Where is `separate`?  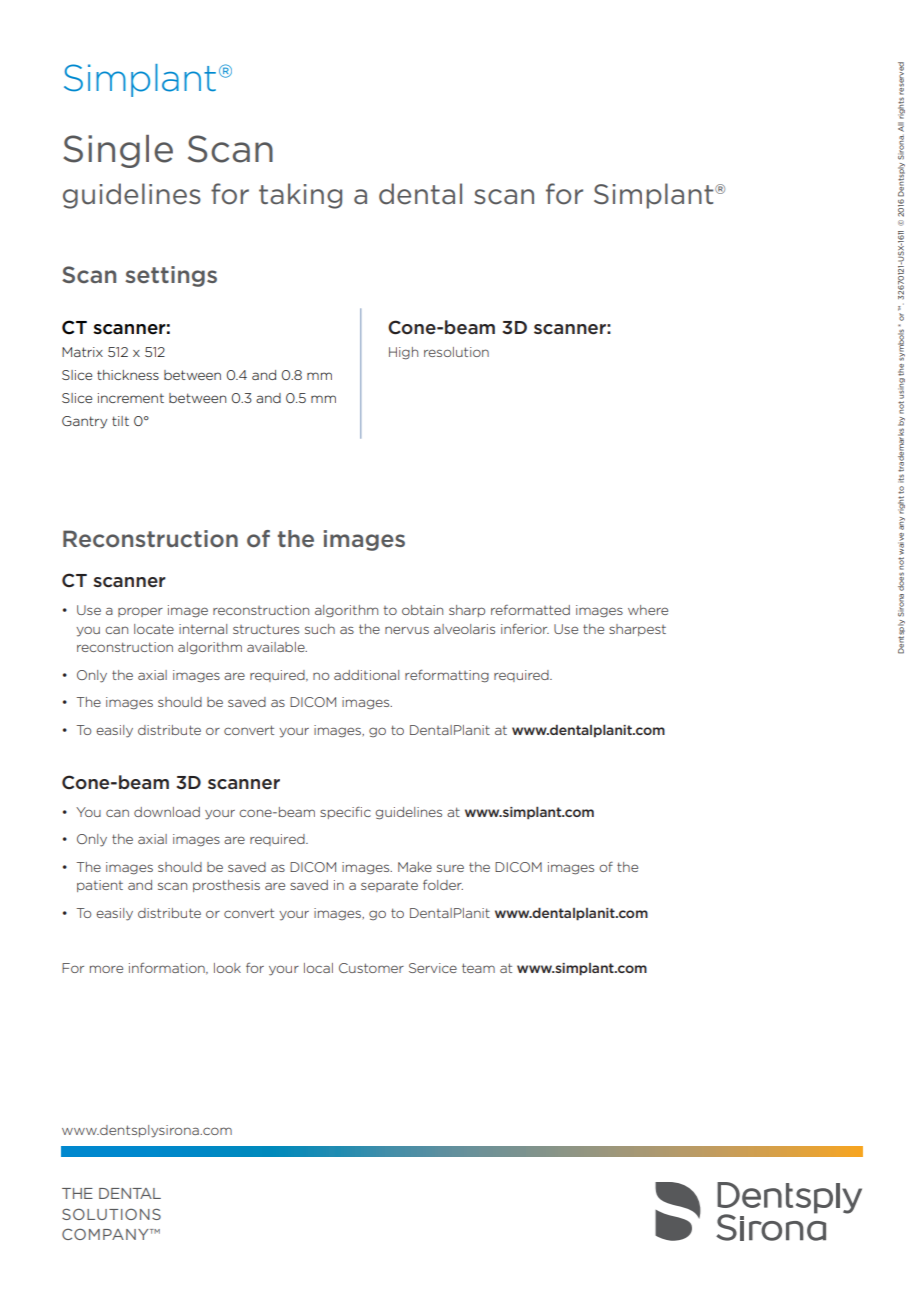 separate is located at coordinates (389, 886).
